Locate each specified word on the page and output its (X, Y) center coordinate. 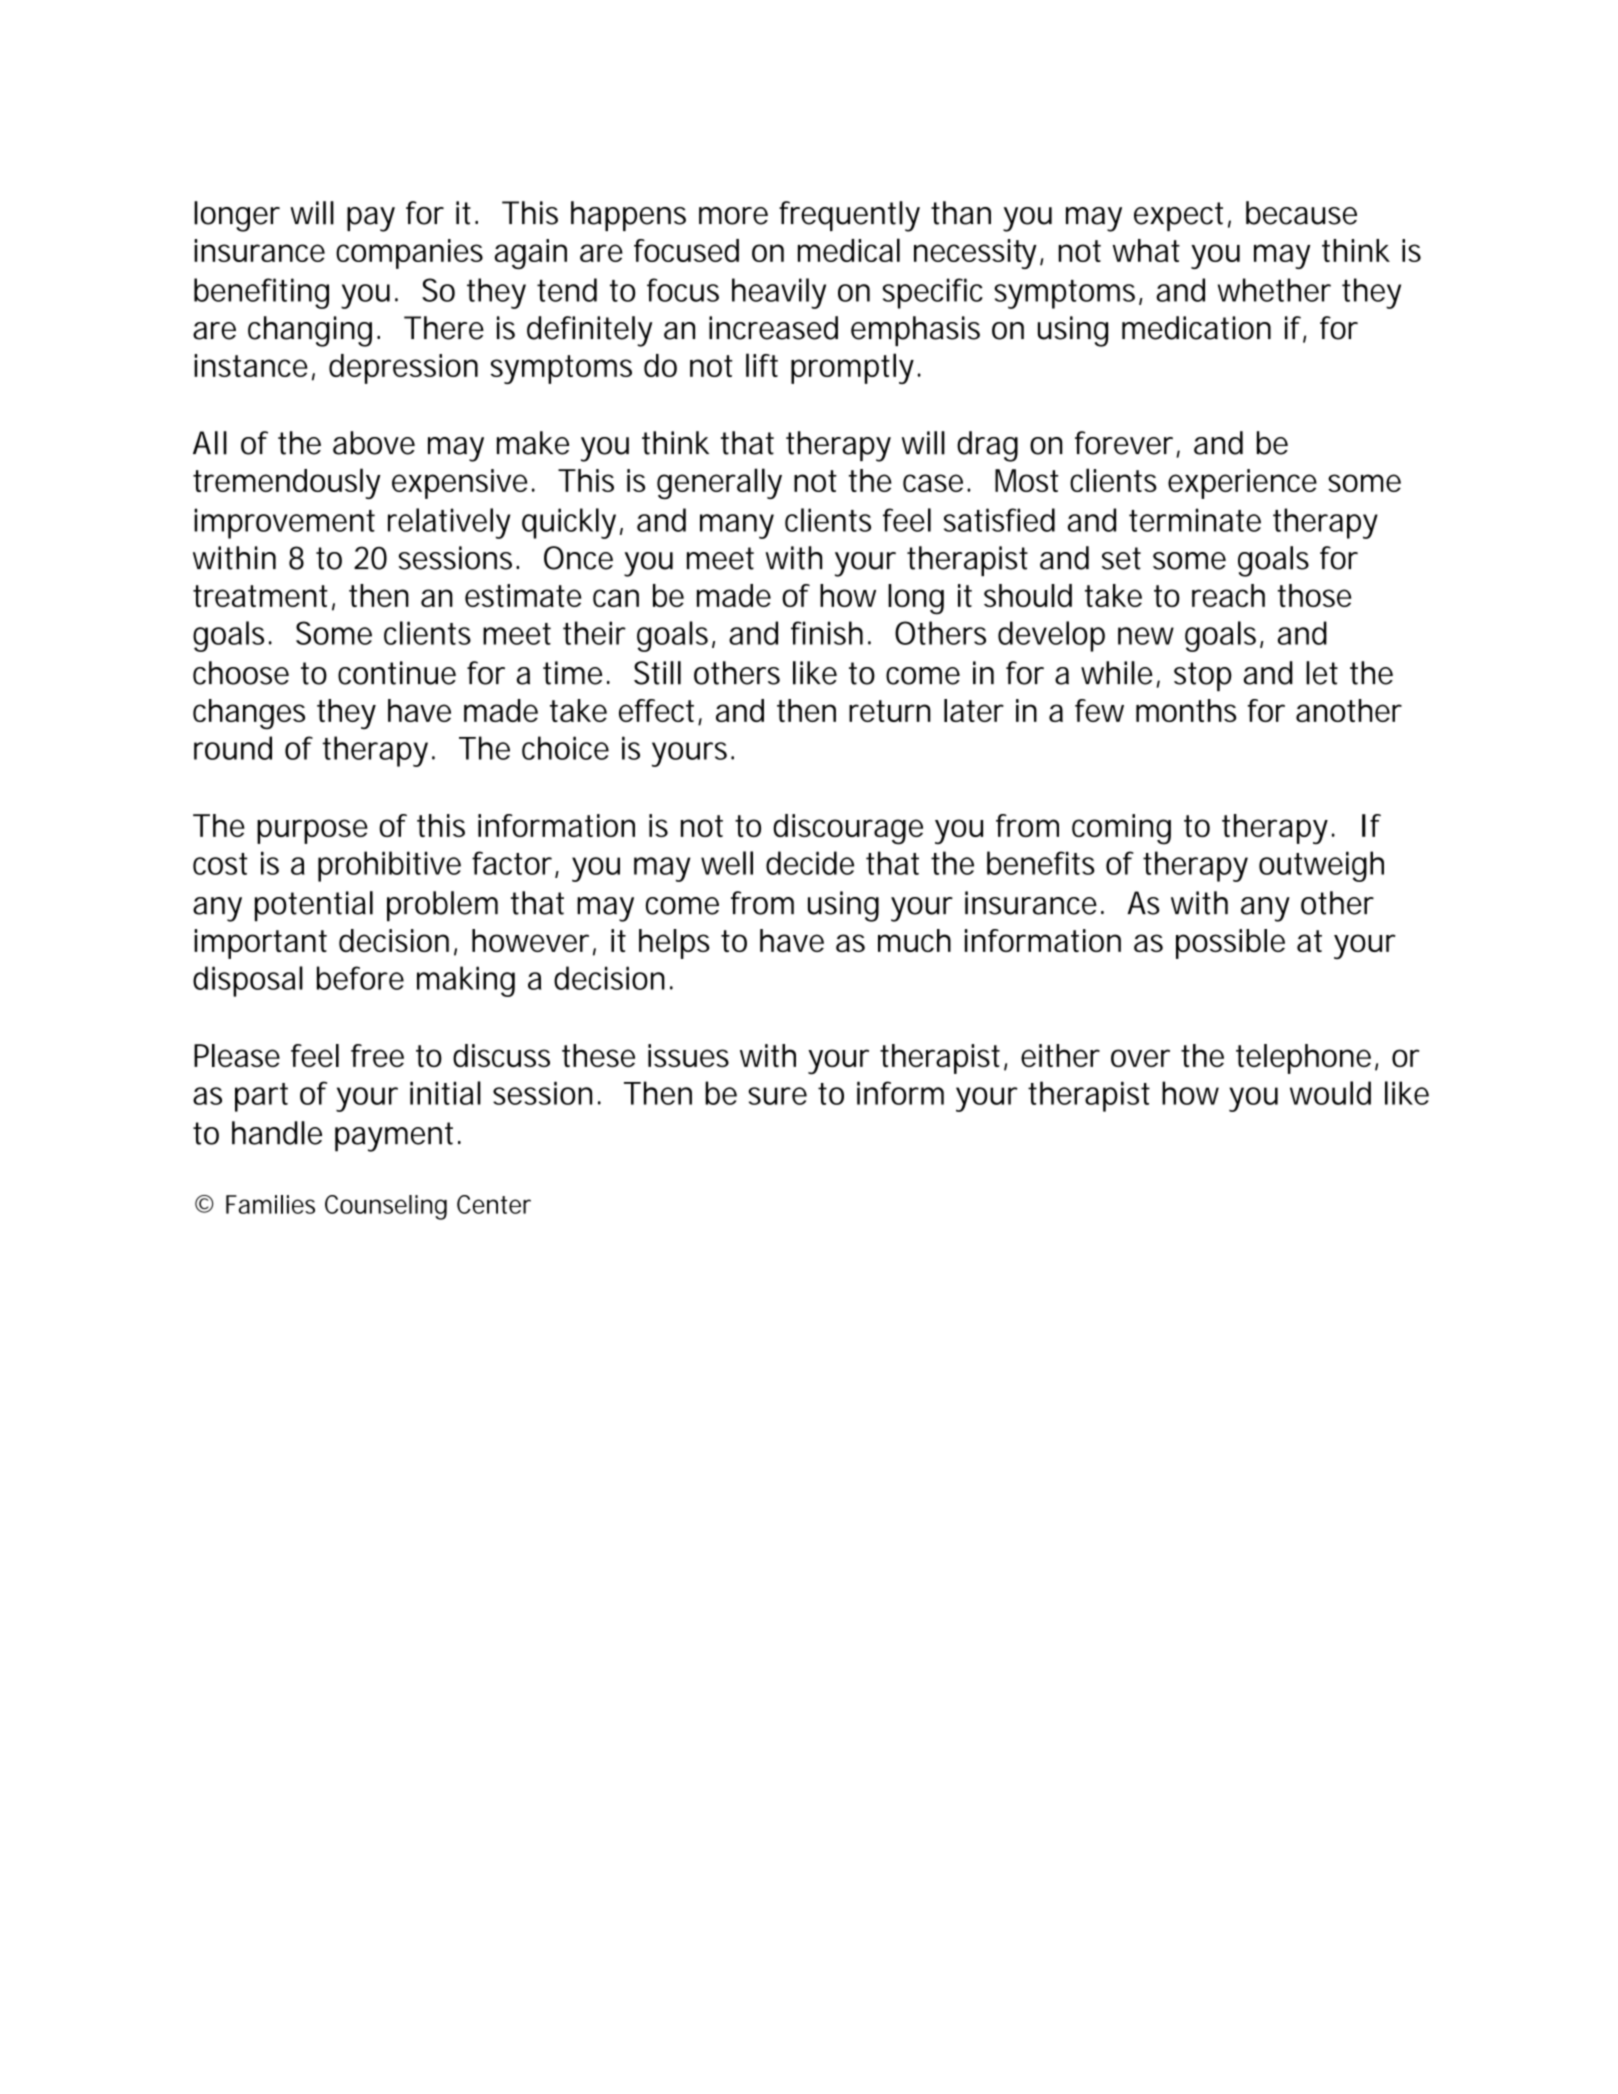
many (737, 526)
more (733, 216)
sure (777, 1096)
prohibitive (389, 866)
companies (409, 254)
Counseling (386, 1207)
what (1146, 250)
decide (810, 863)
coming (1121, 829)
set (1121, 558)
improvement (284, 523)
